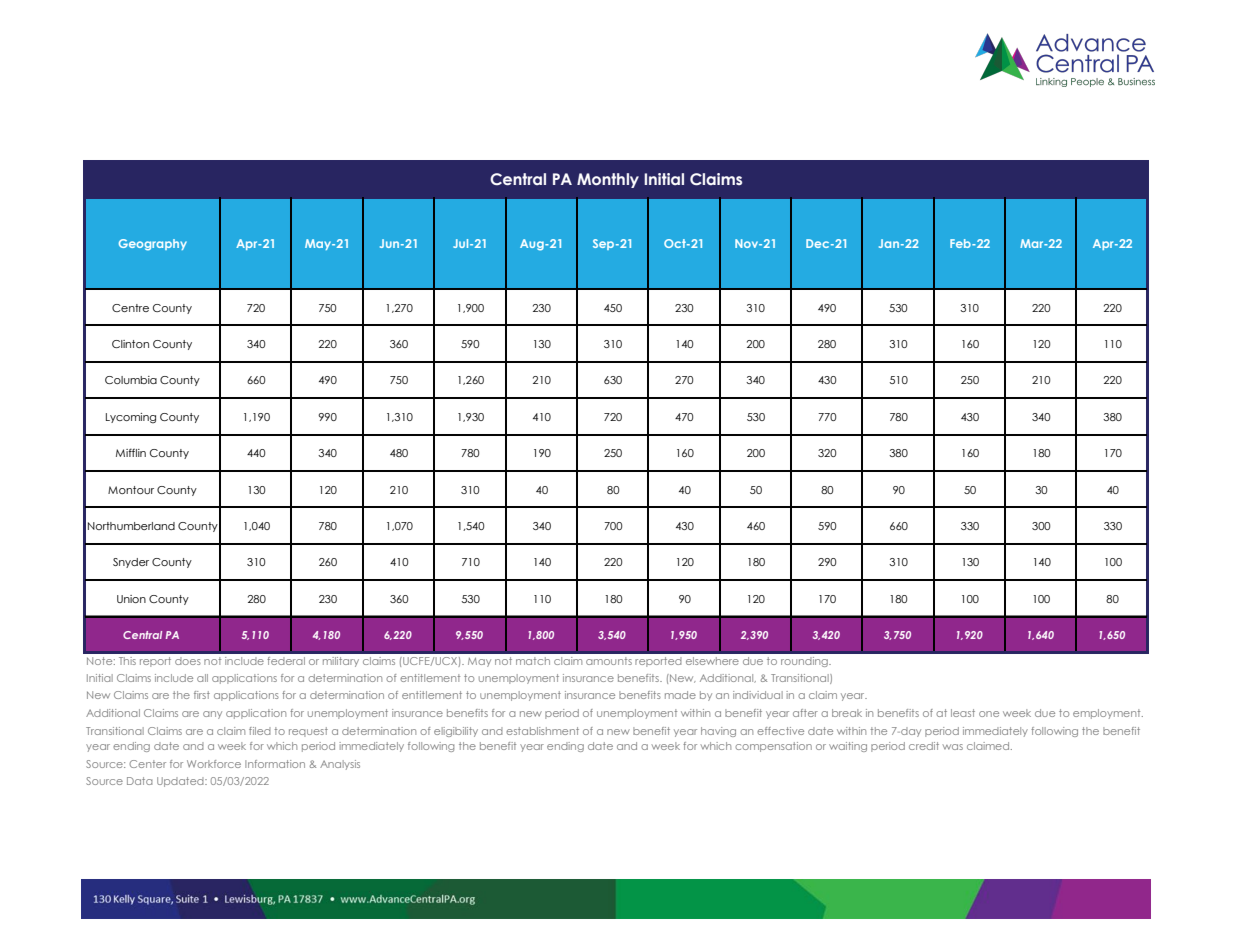  What do you see at coordinates (131, 452) in the screenshot?
I see `Mifflin` at bounding box center [131, 452].
